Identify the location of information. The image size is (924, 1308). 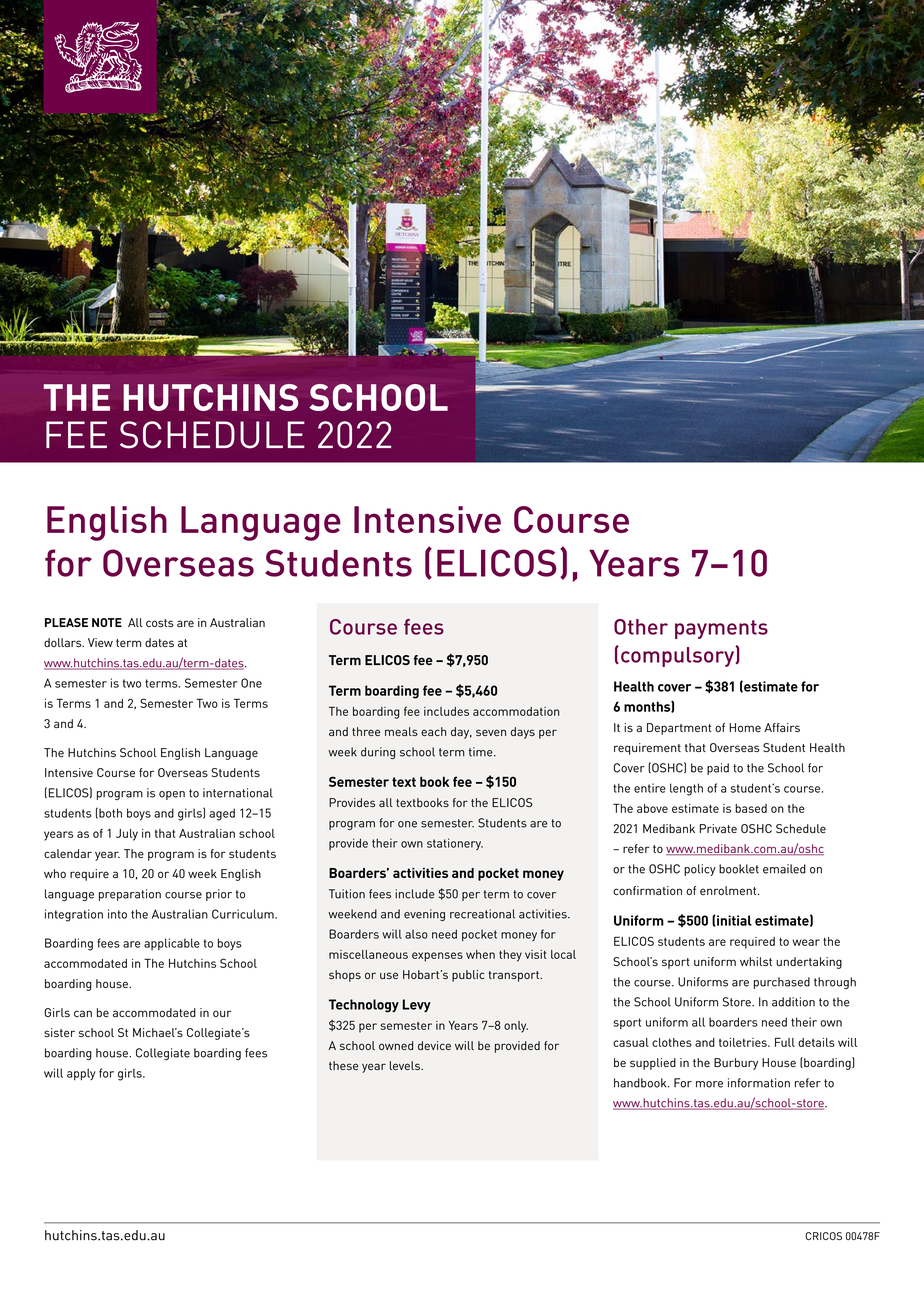
(759, 1083).
